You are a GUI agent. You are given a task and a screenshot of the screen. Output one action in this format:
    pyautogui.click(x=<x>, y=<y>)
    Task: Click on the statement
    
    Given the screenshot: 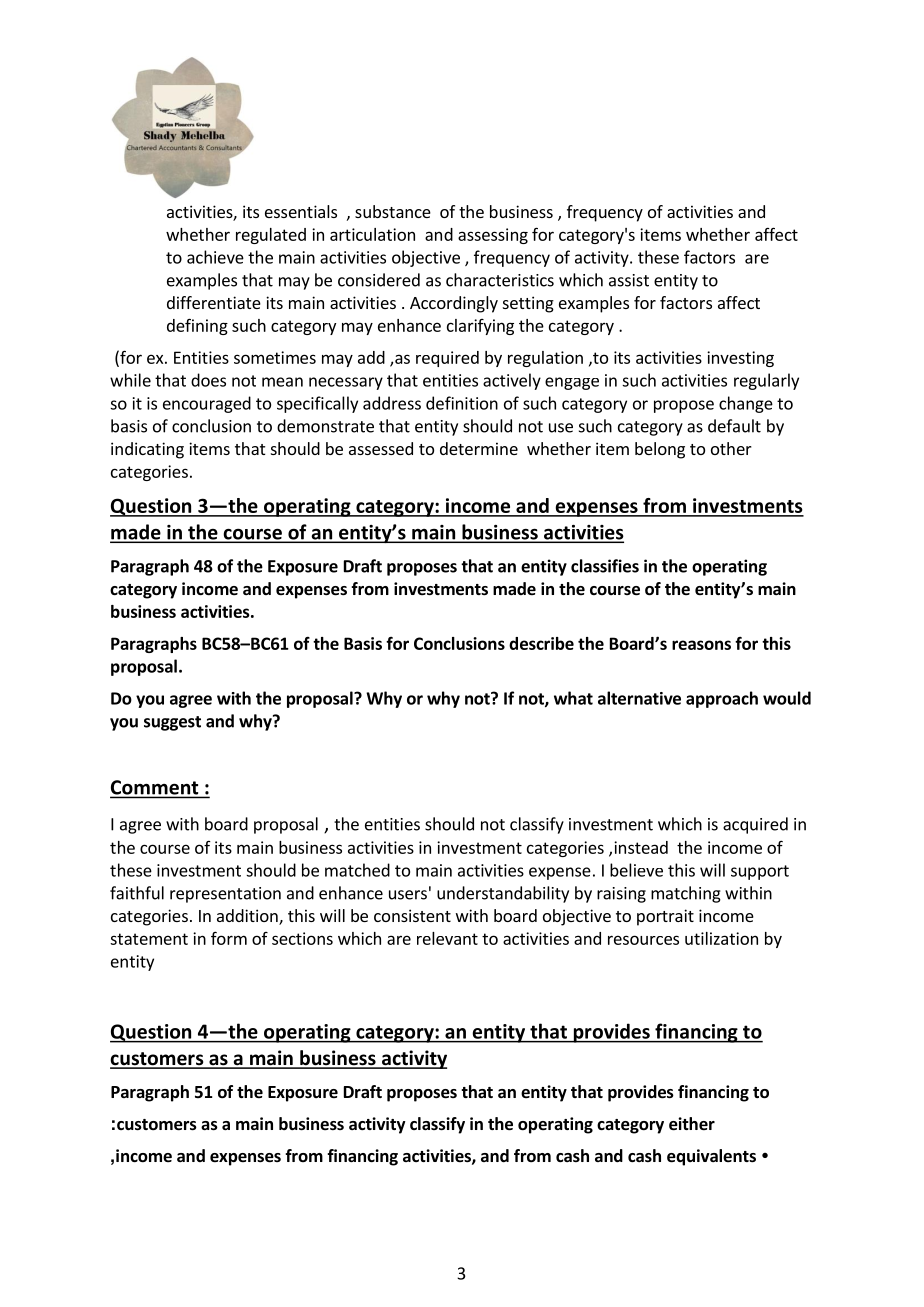 What is the action you would take?
    pyautogui.click(x=149, y=939)
